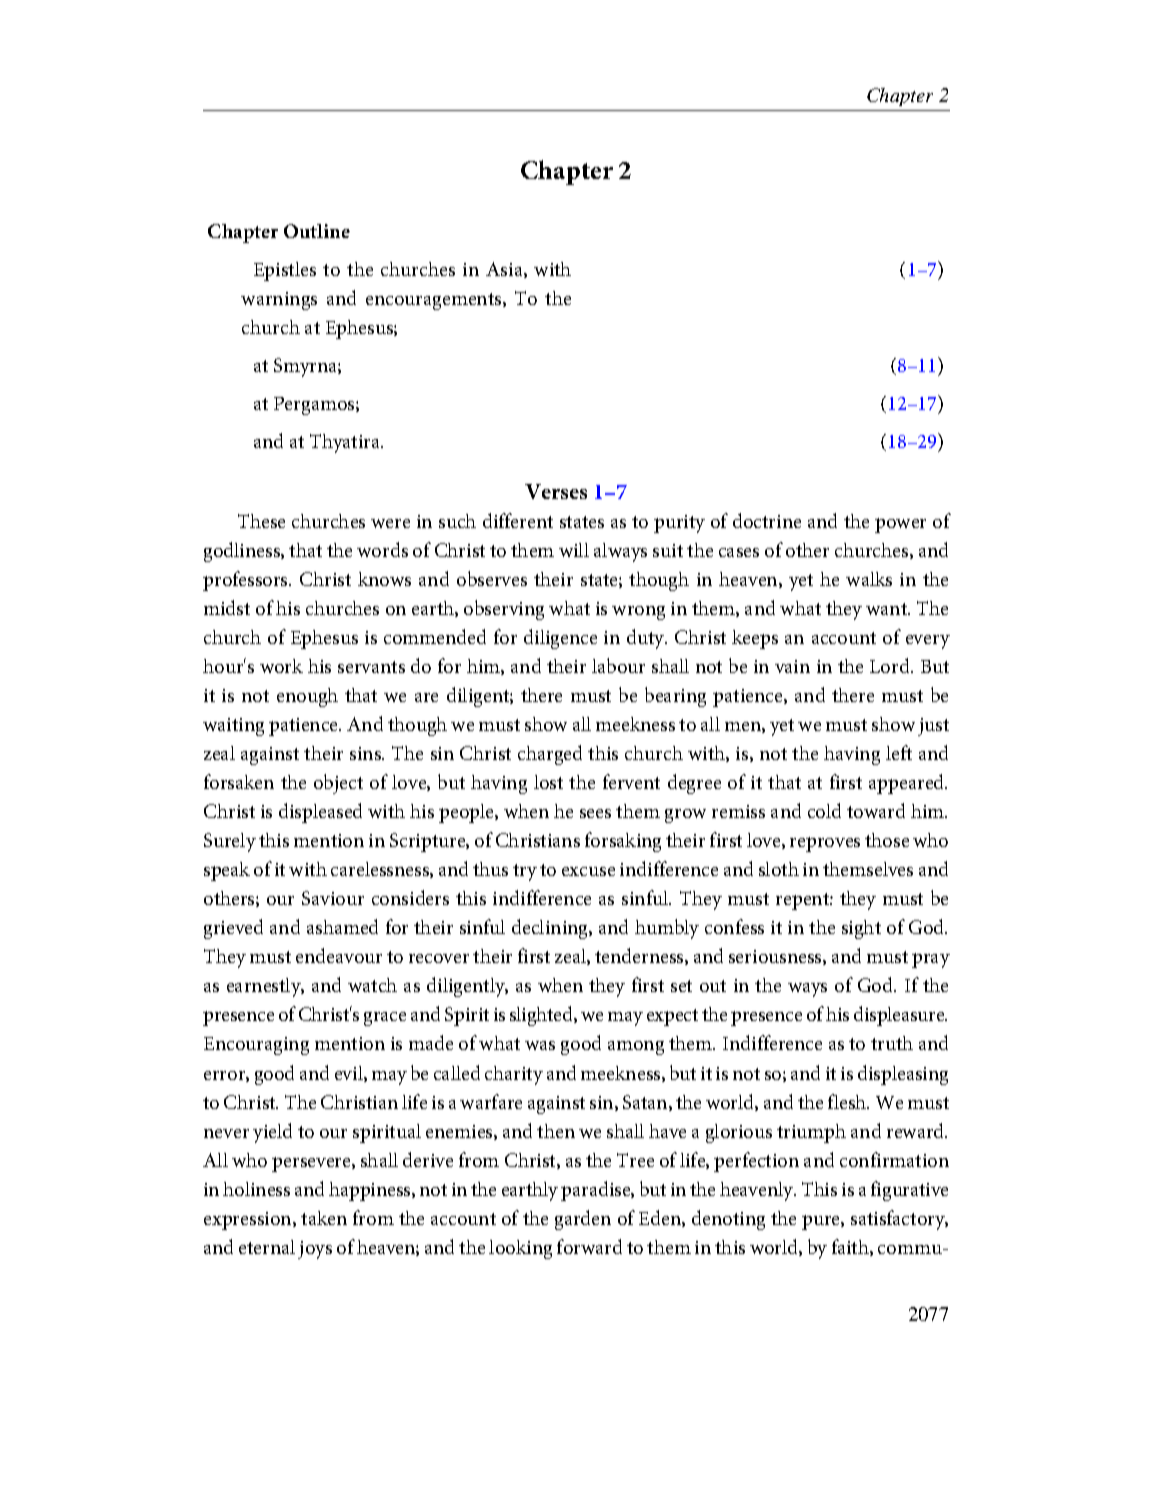 The width and height of the document is (1153, 1493). Describe the element at coordinates (333, 898) in the document. I see `Saviour` at that location.
